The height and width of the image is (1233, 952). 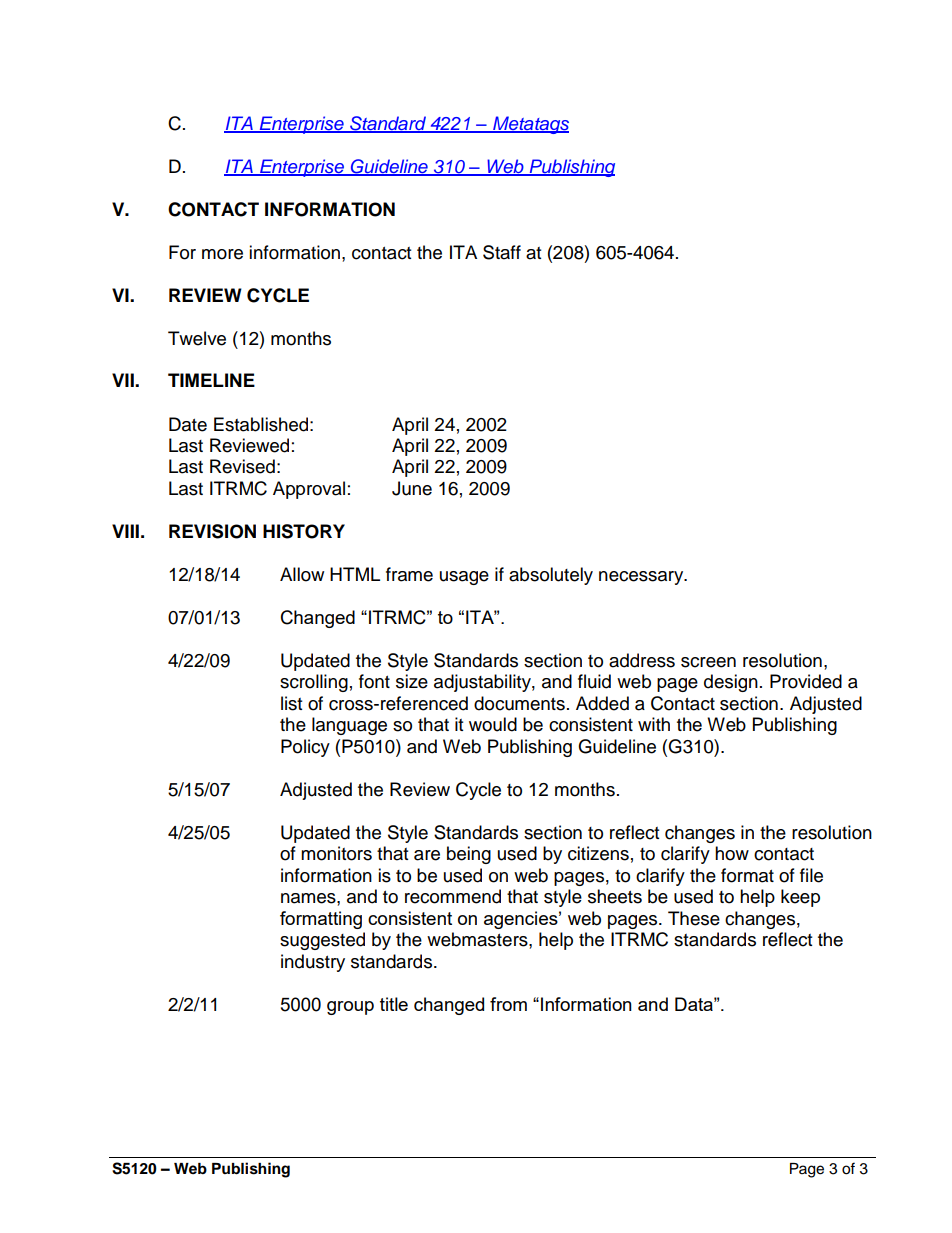 What do you see at coordinates (222, 254) in the image?
I see `more` at bounding box center [222, 254].
